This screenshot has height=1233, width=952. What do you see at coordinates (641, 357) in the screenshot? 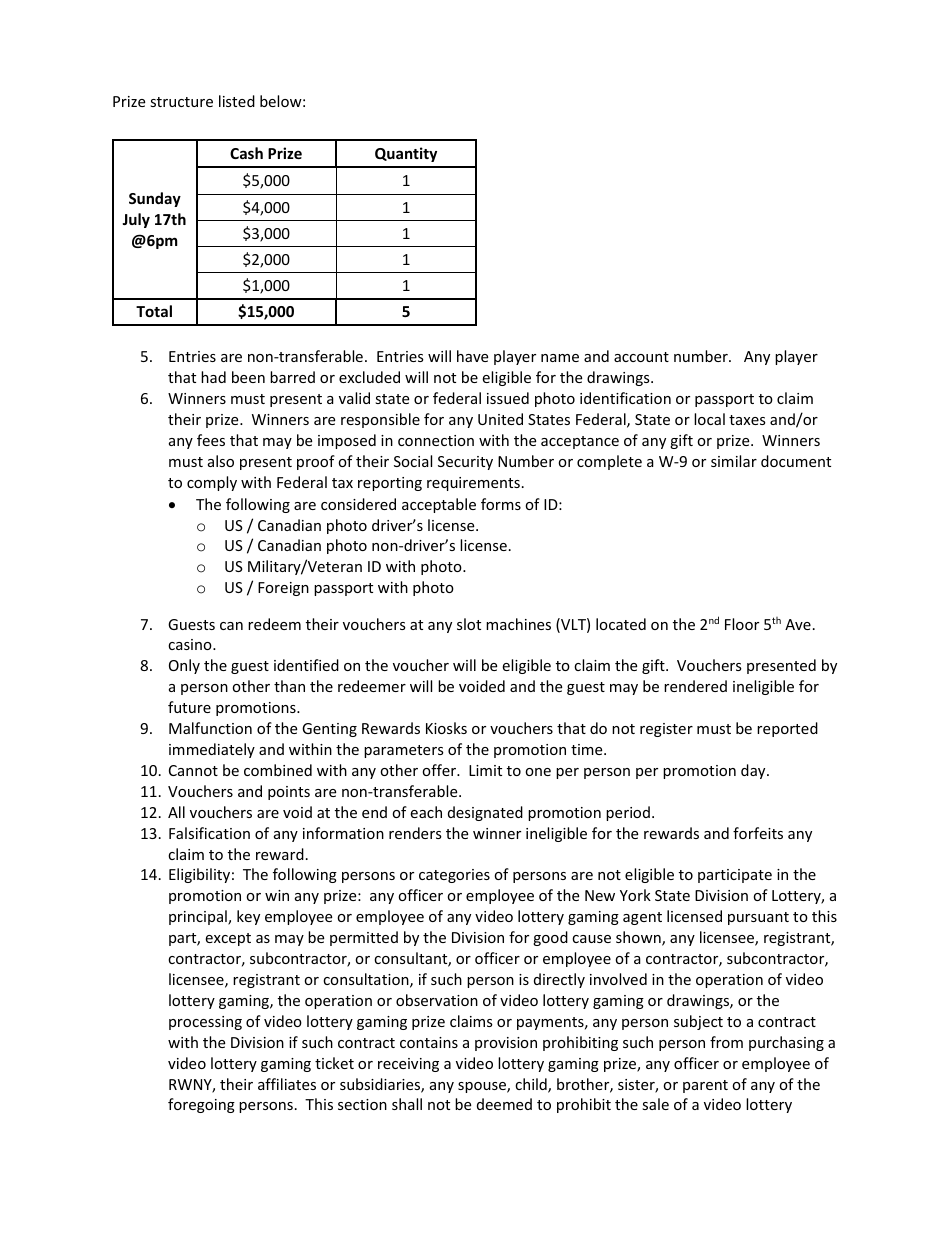
I see `account` at bounding box center [641, 357].
